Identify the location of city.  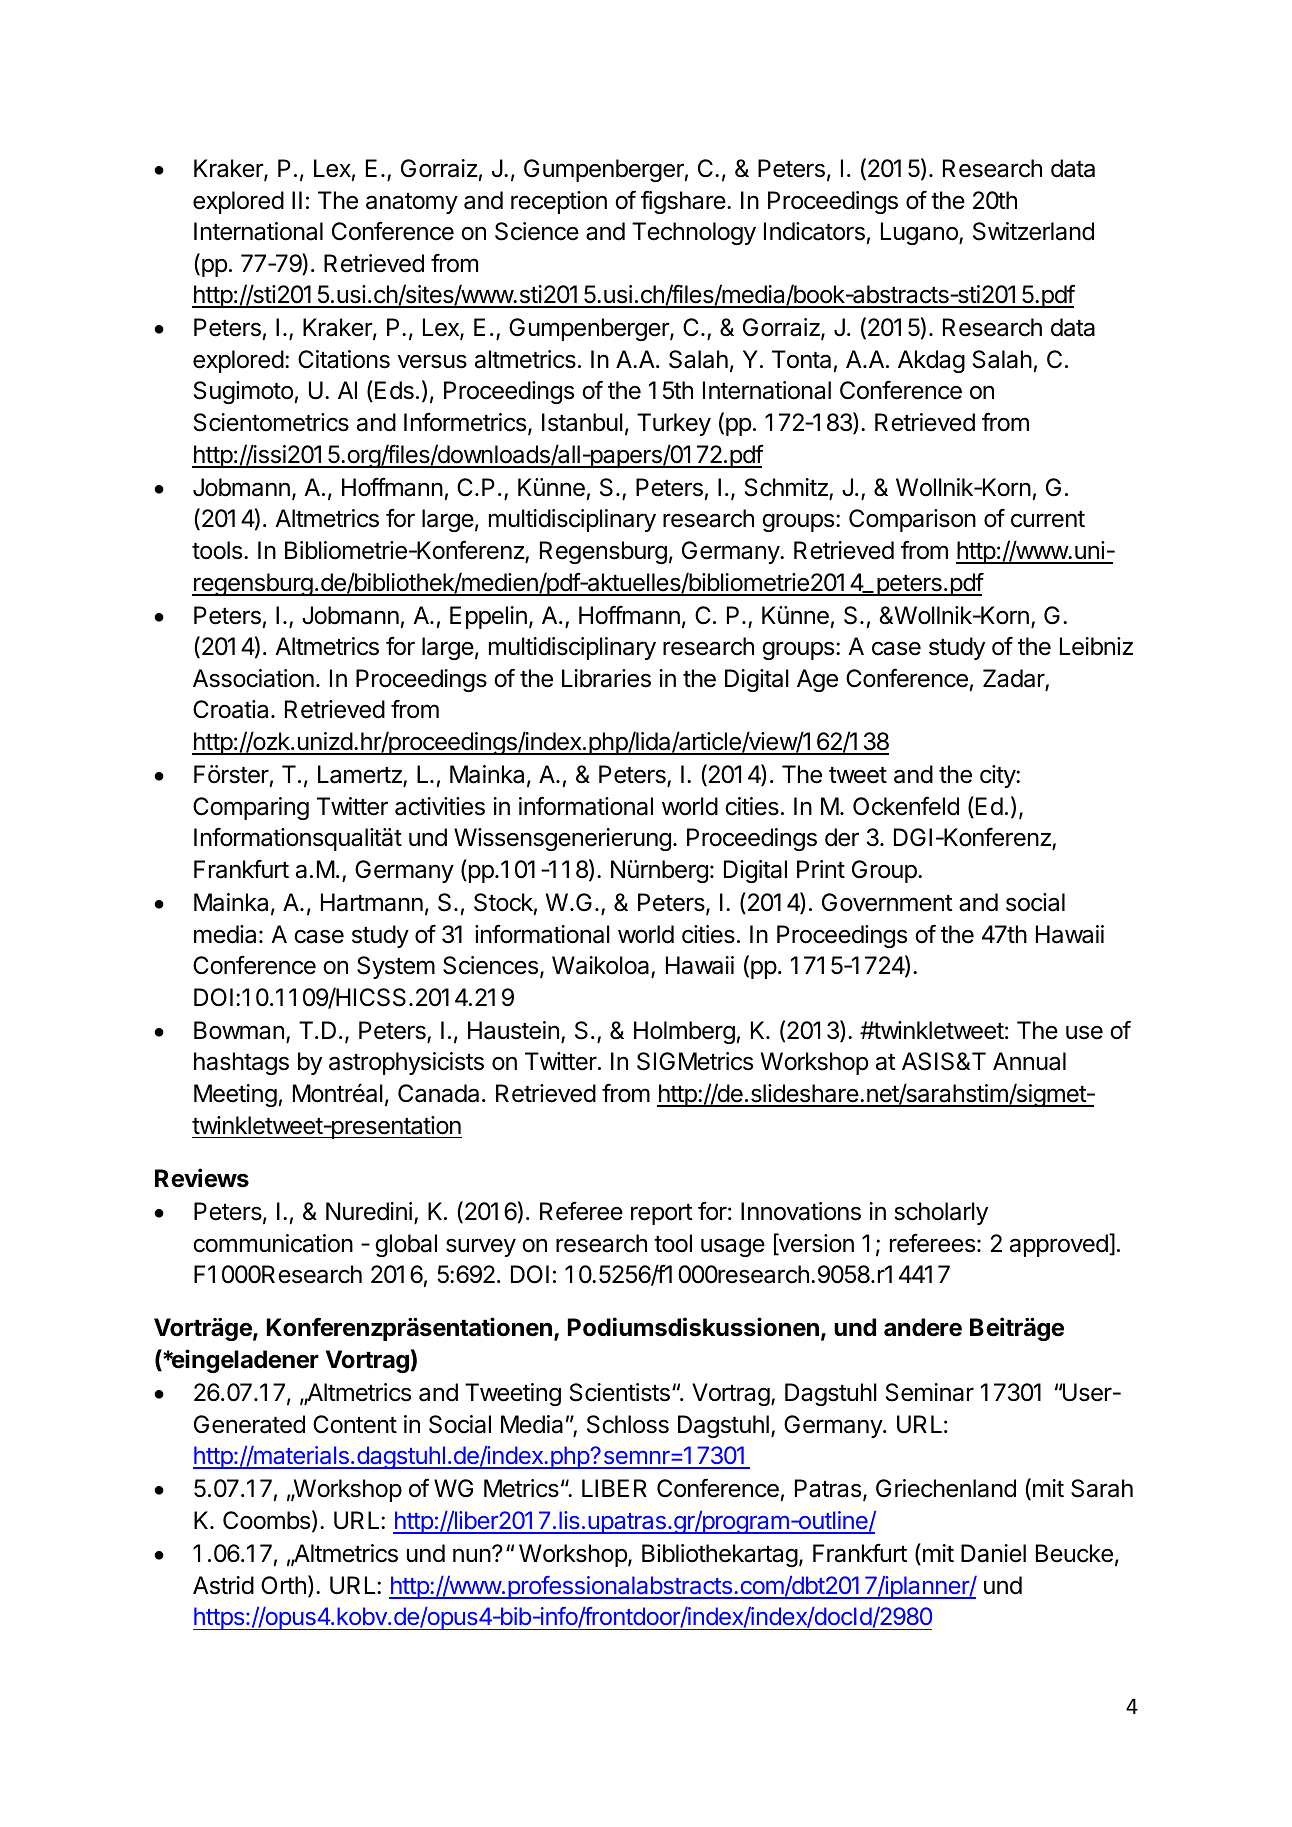
(998, 776).
